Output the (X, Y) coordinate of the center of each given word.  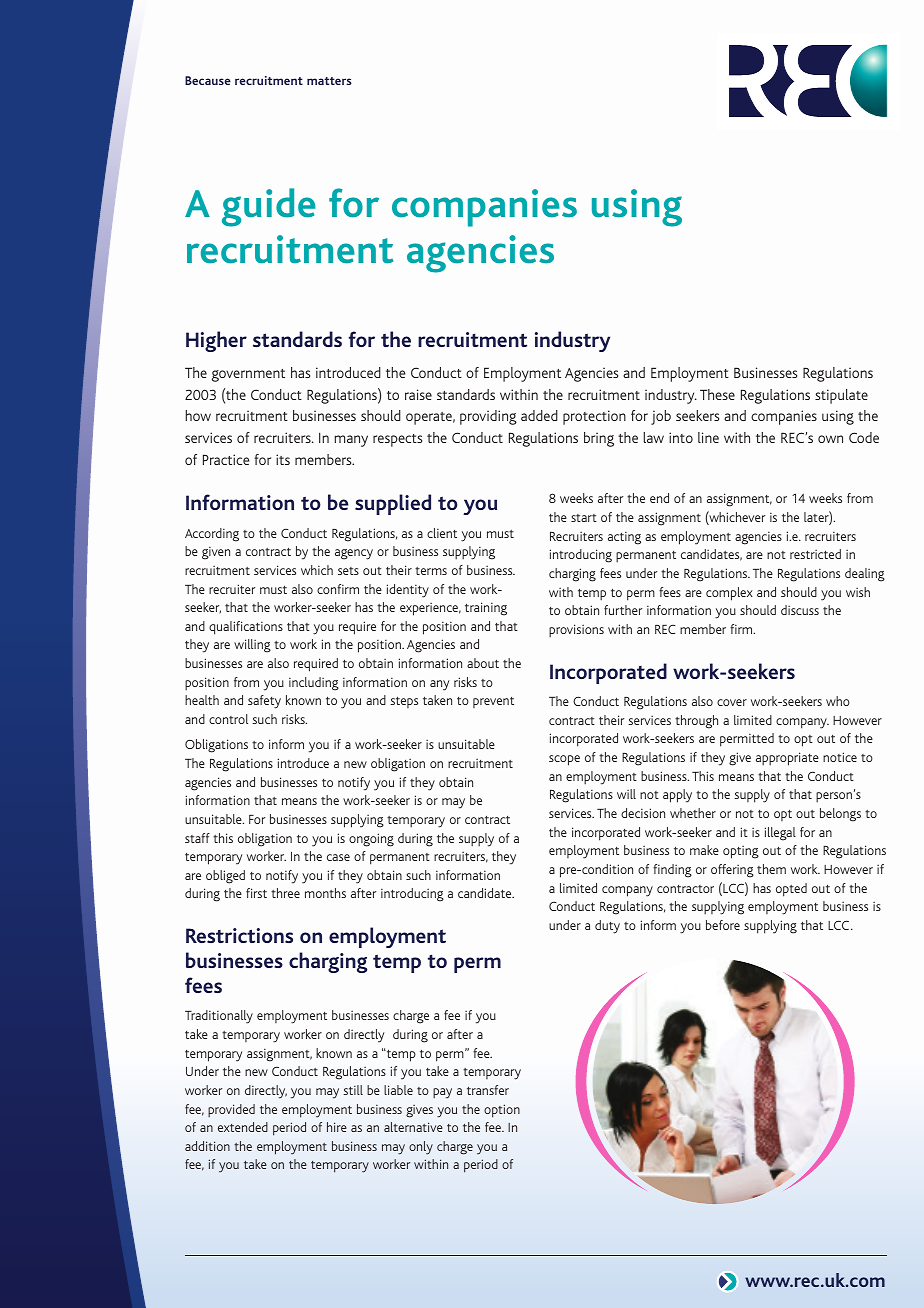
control (228, 719)
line (708, 437)
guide (269, 207)
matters (329, 81)
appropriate (787, 759)
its (283, 459)
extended (243, 1127)
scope (564, 760)
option (502, 1111)
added (539, 415)
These (717, 394)
